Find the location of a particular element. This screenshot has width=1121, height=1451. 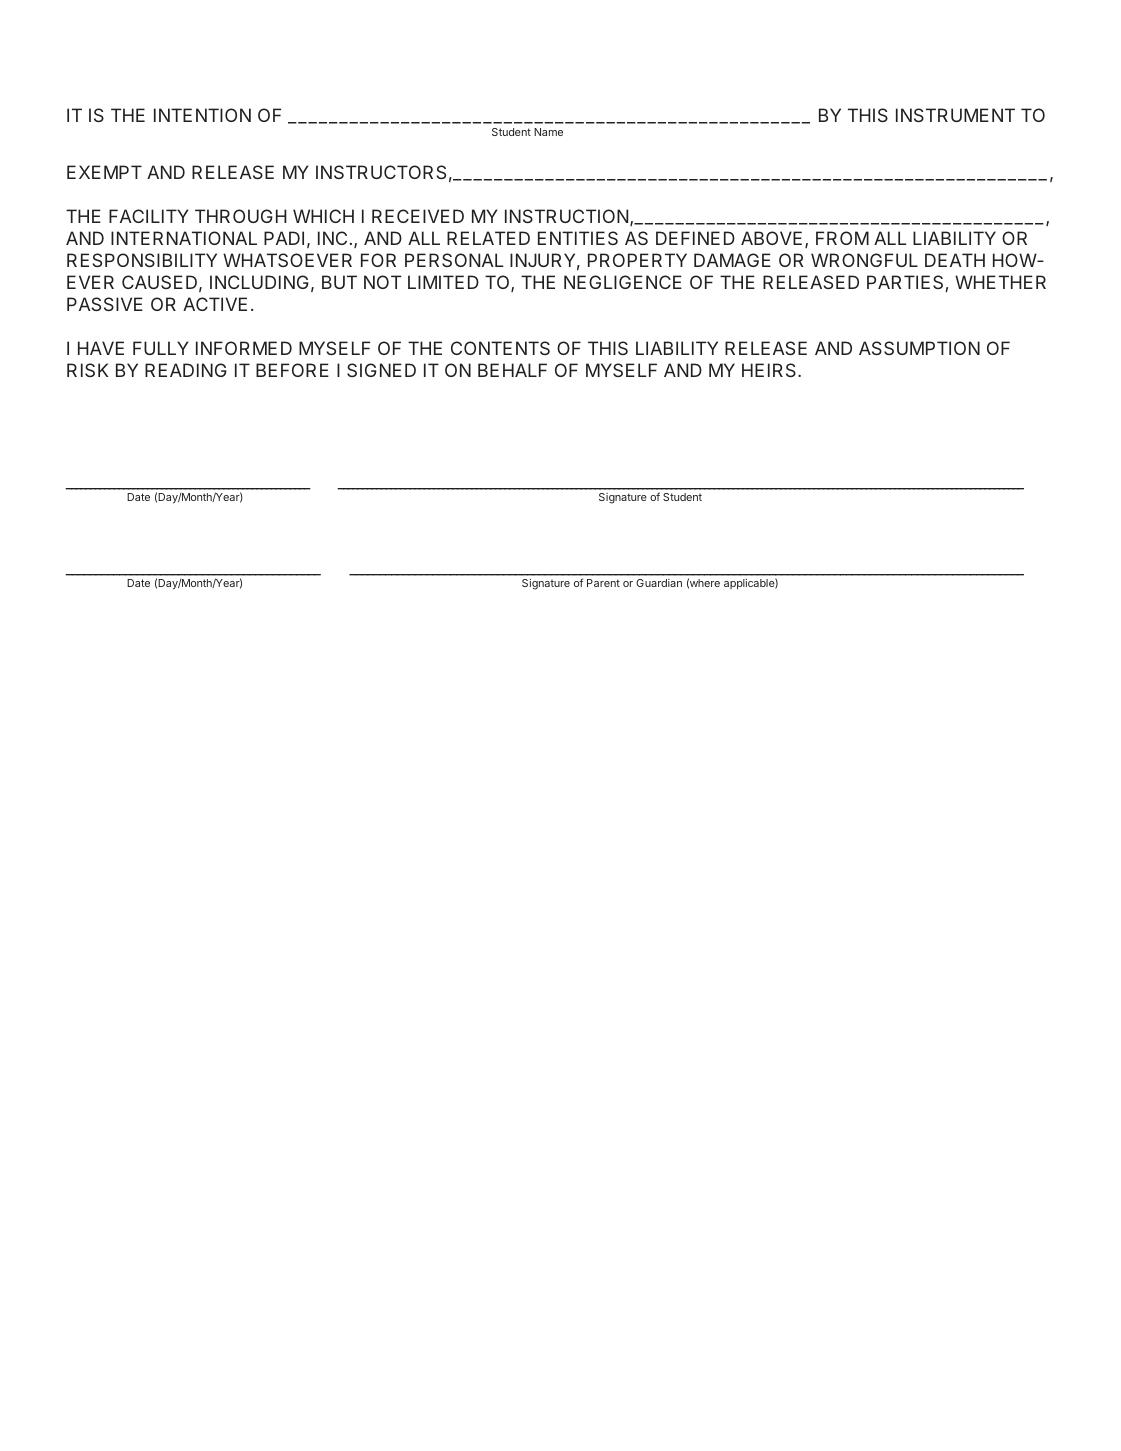

INTENTION is located at coordinates (202, 115).
